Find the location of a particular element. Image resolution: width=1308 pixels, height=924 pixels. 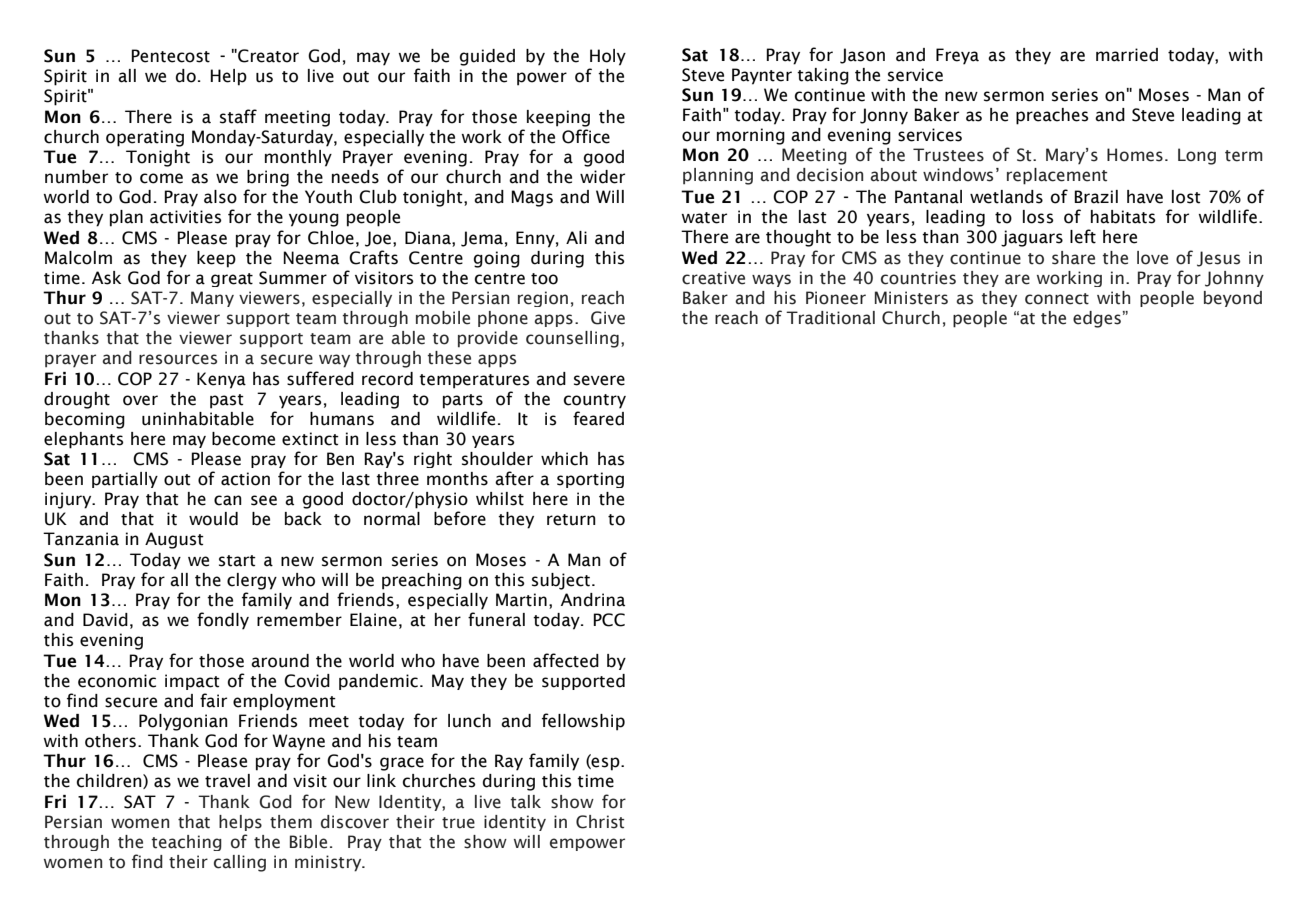

married is located at coordinates (1127, 55).
